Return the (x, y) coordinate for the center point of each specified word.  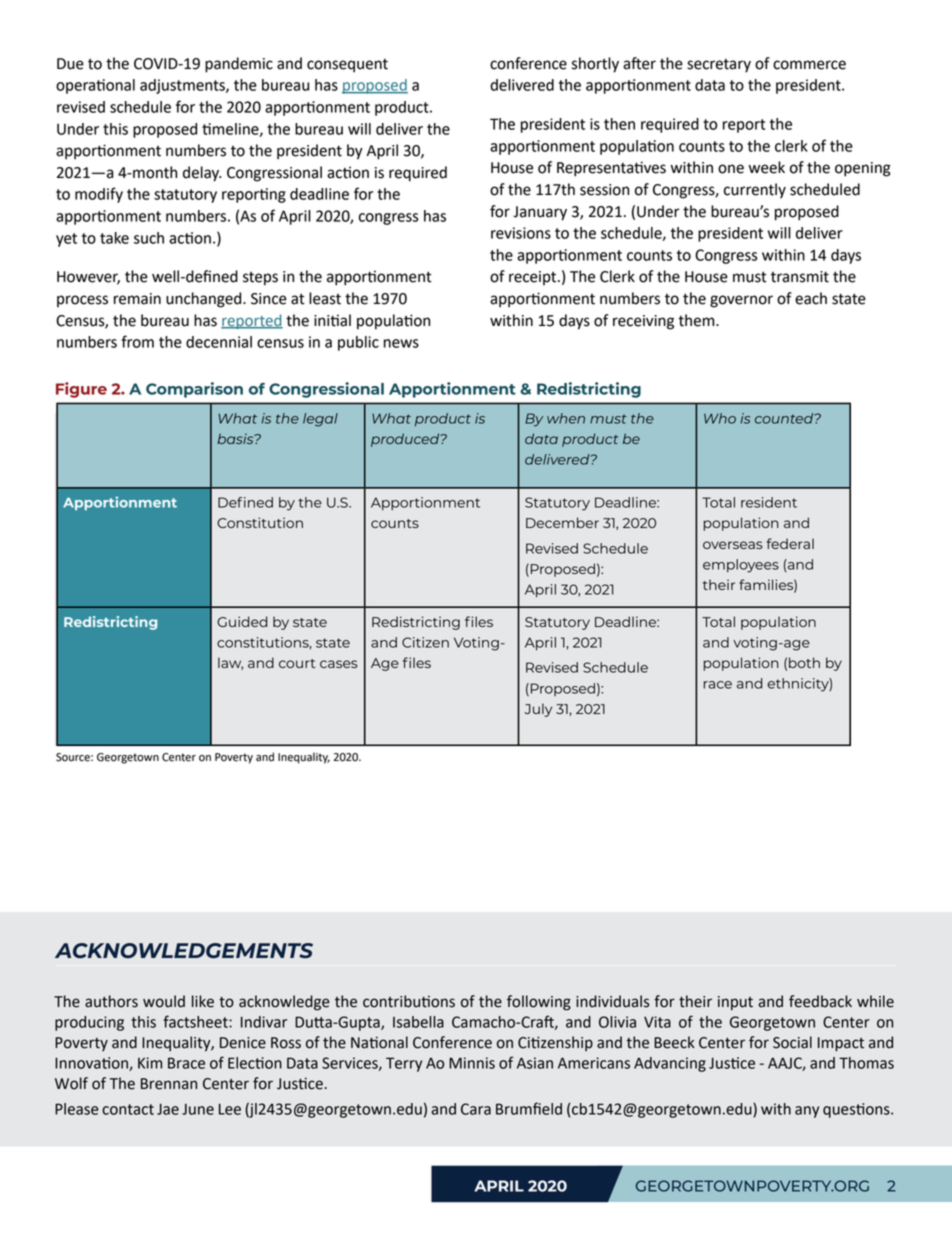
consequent (347, 66)
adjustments (183, 86)
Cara (476, 1109)
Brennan (169, 1084)
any (807, 1112)
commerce (809, 65)
